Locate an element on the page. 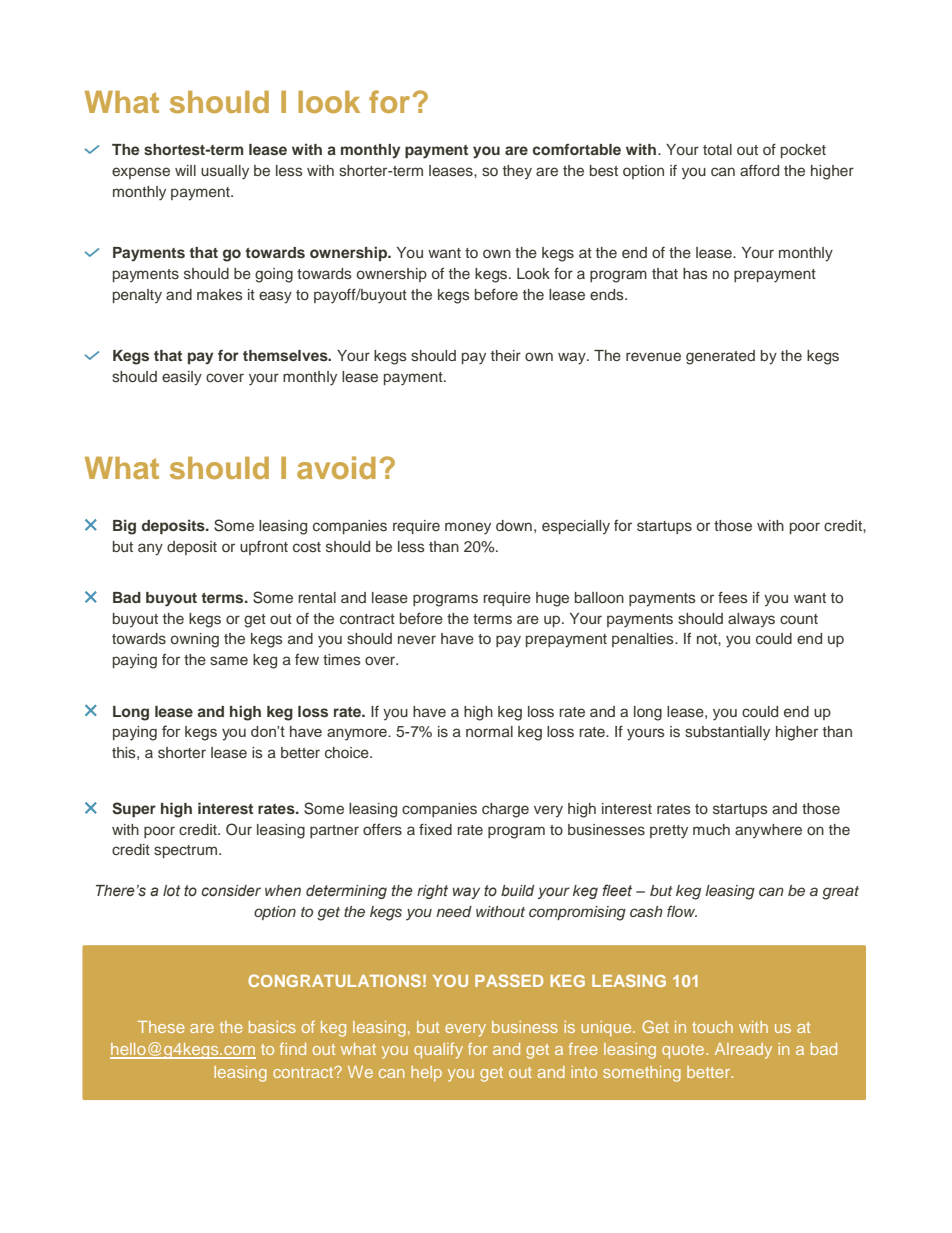  revenue is located at coordinates (653, 356).
